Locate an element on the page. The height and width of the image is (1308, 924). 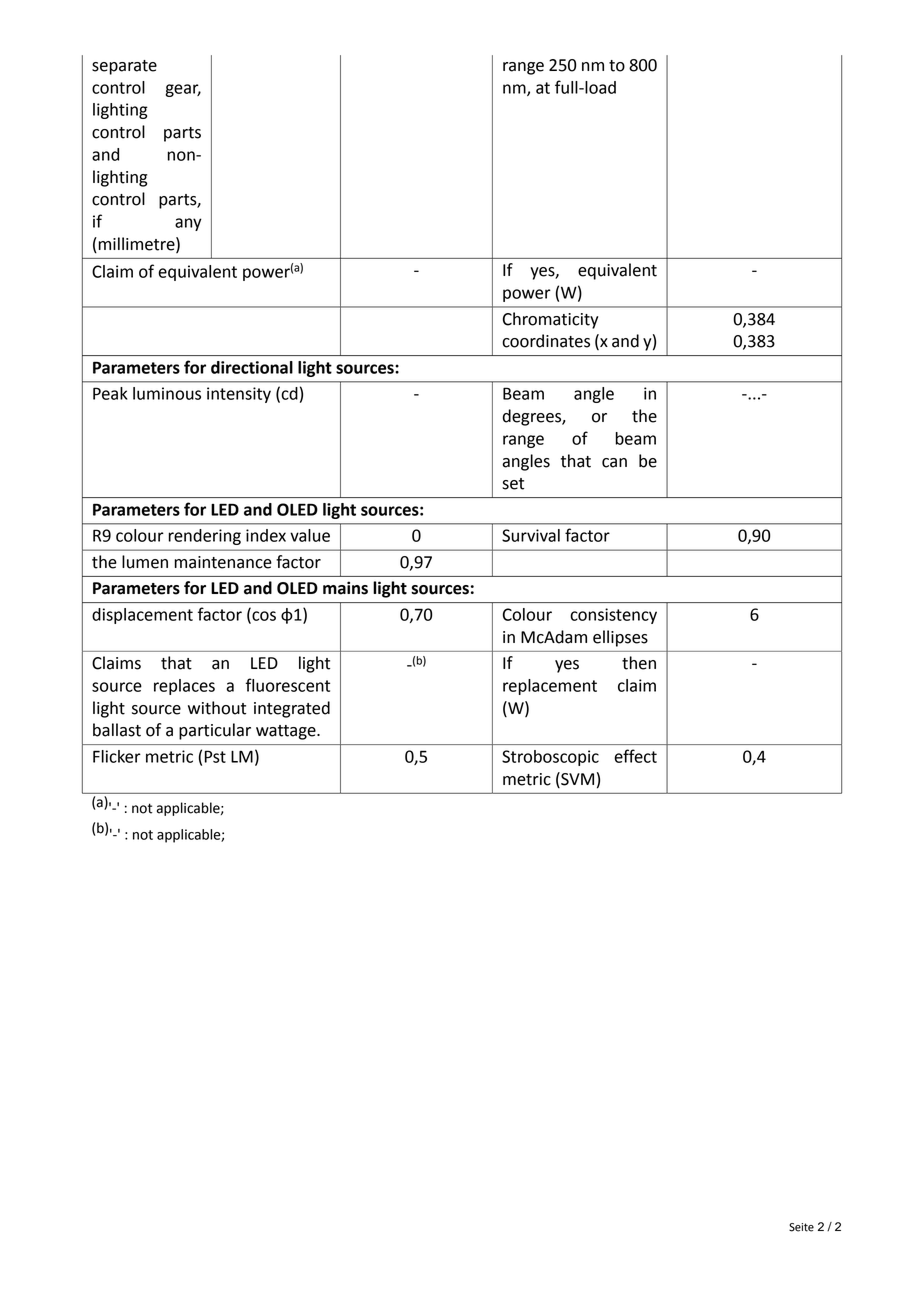
gear is located at coordinates (183, 90).
